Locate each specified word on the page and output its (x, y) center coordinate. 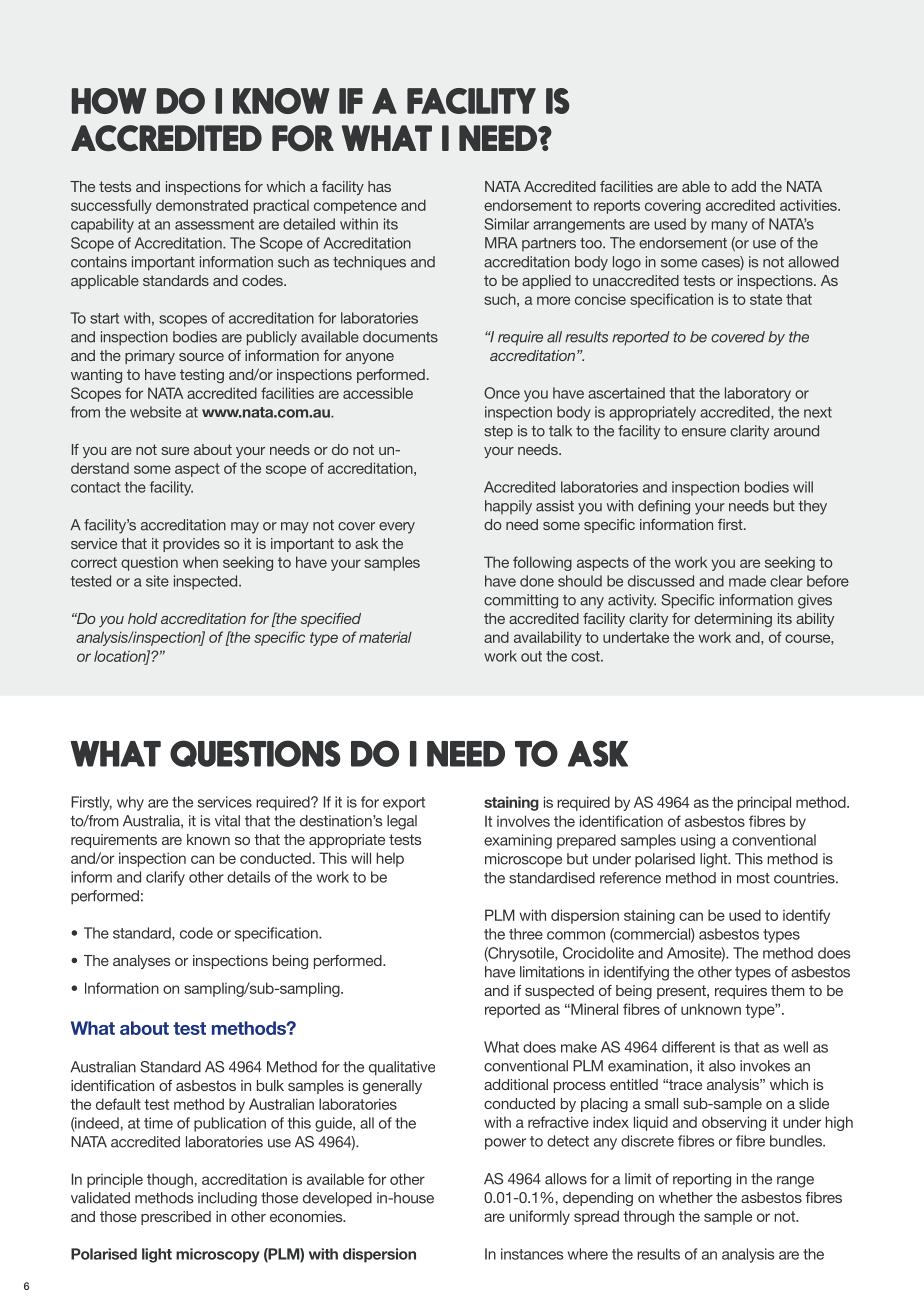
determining (733, 620)
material (385, 637)
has (379, 186)
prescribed (176, 1218)
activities (809, 205)
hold (143, 618)
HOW (109, 101)
